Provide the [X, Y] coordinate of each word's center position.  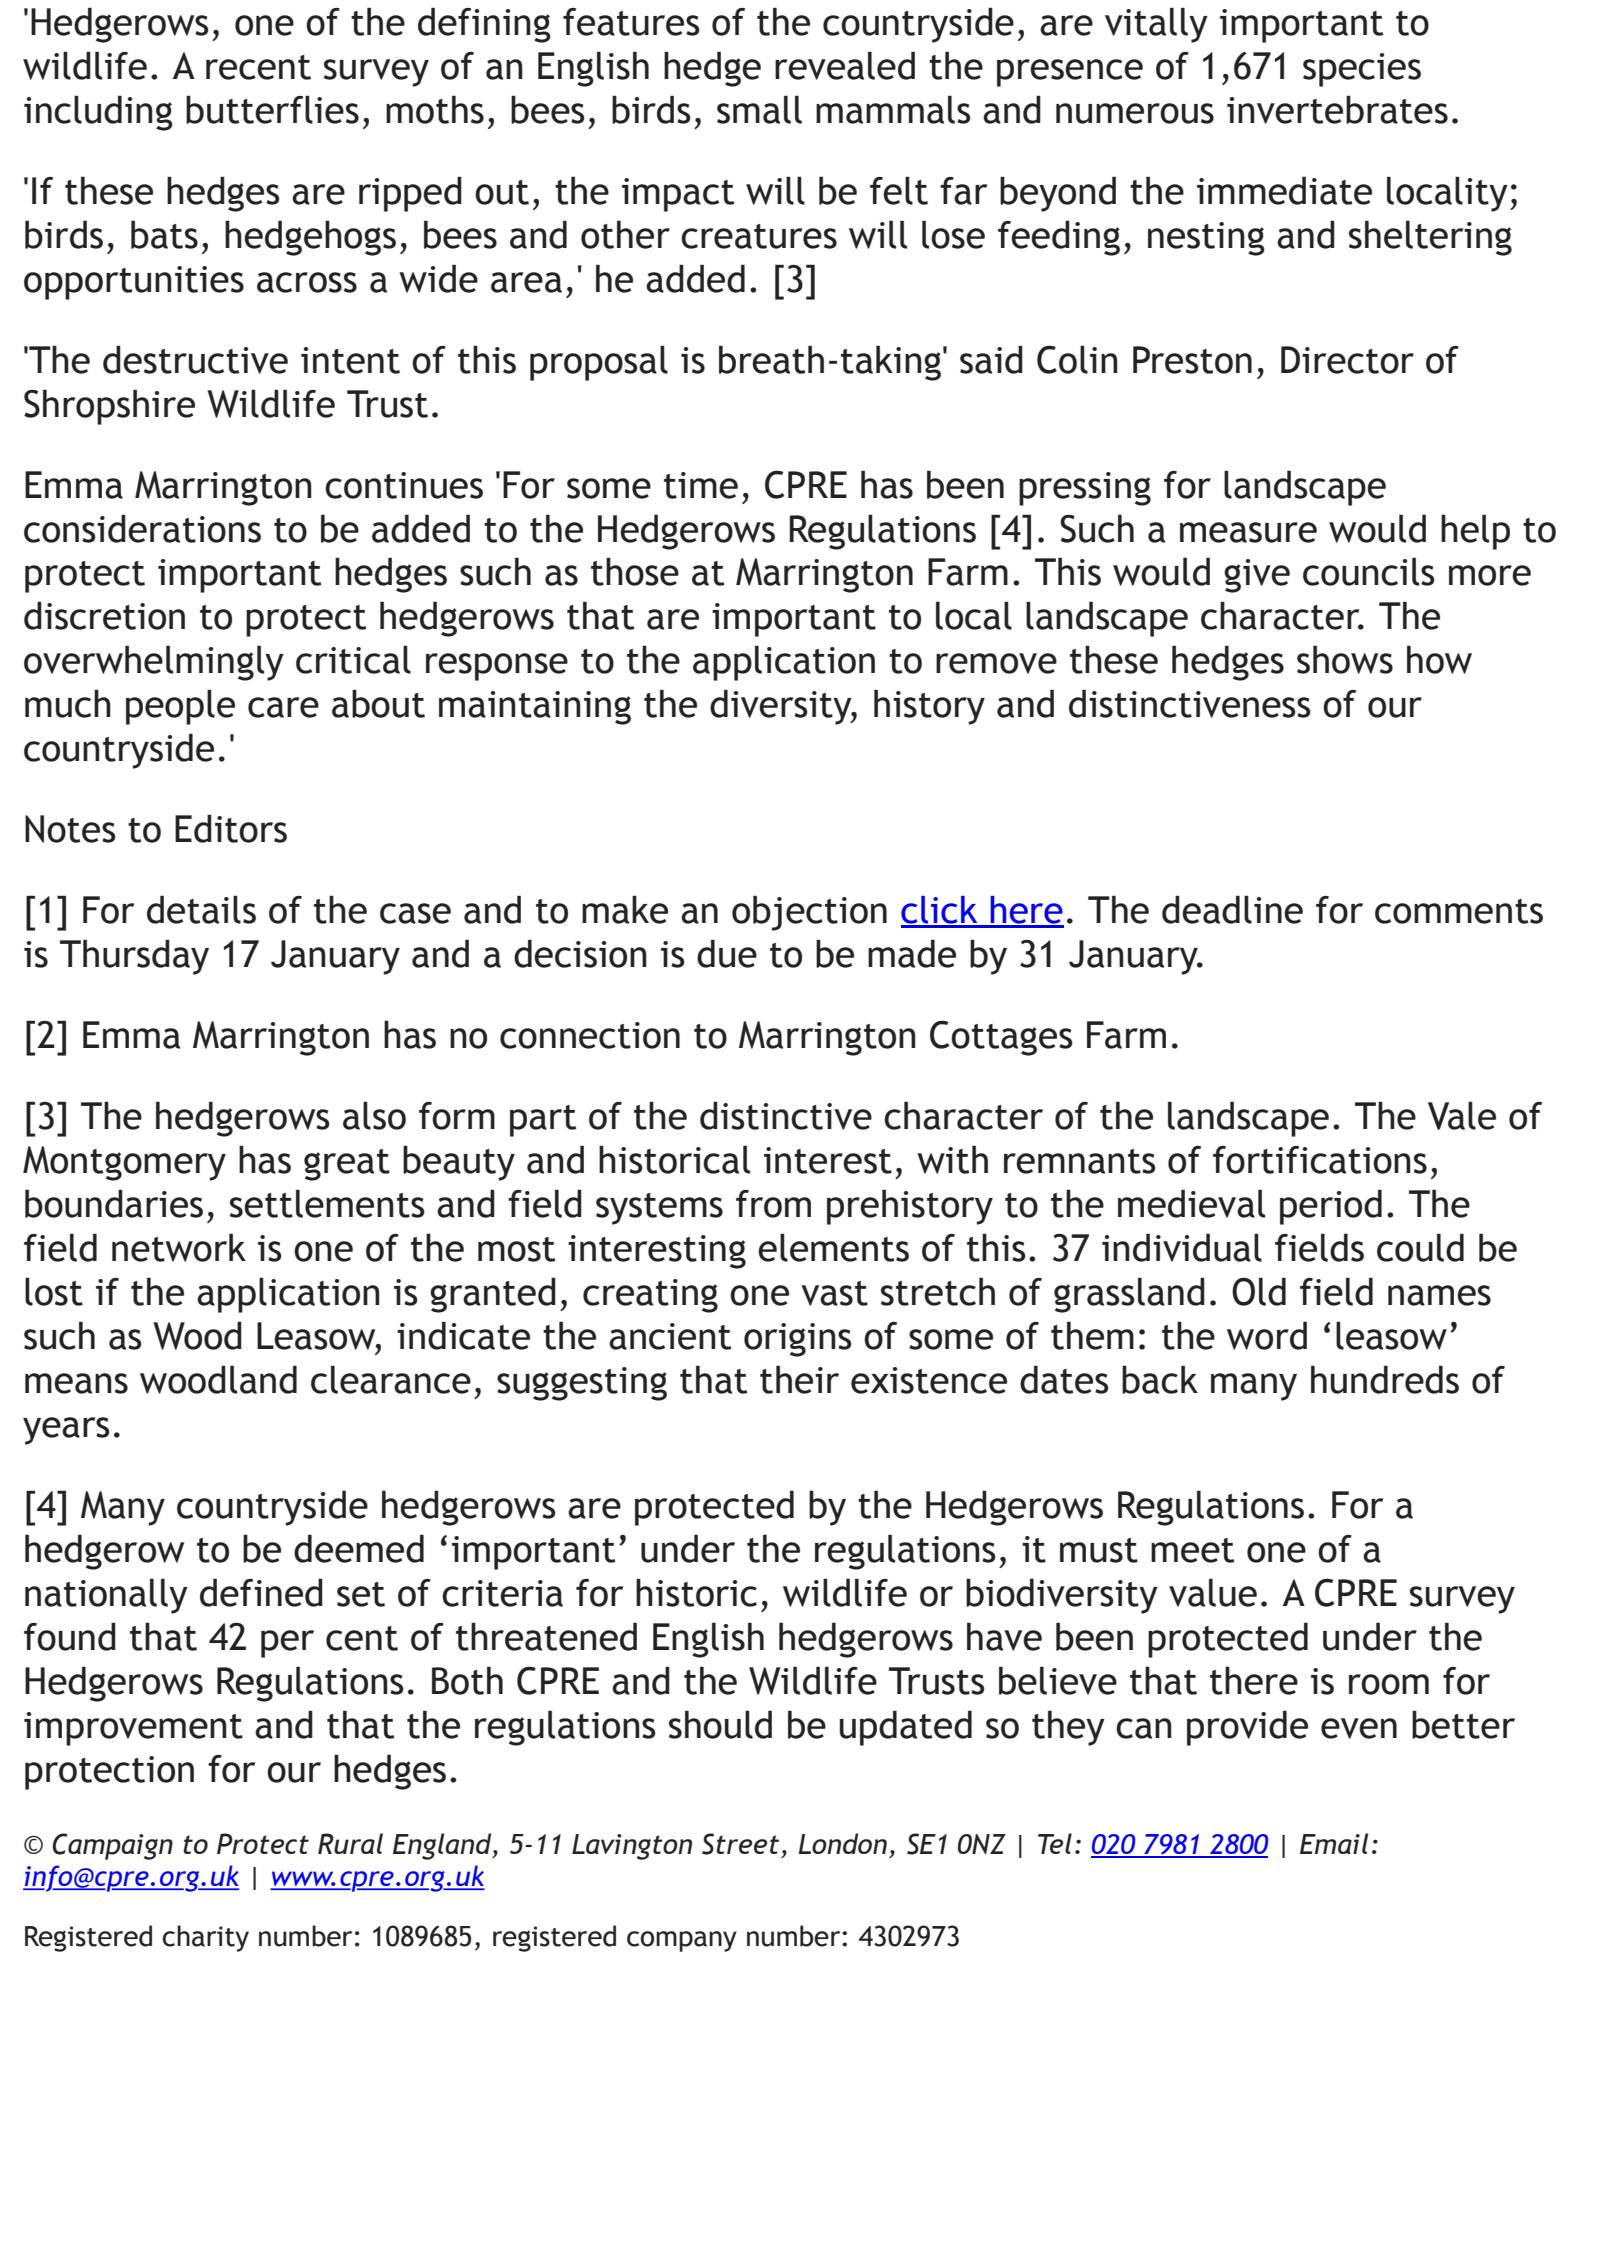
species [1362, 70]
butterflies [272, 109]
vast [834, 1293]
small [759, 109]
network [179, 1247]
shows [1345, 659]
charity [205, 1938]
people [180, 707]
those [635, 571]
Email [1334, 1843]
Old [1259, 1291]
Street [740, 1844]
